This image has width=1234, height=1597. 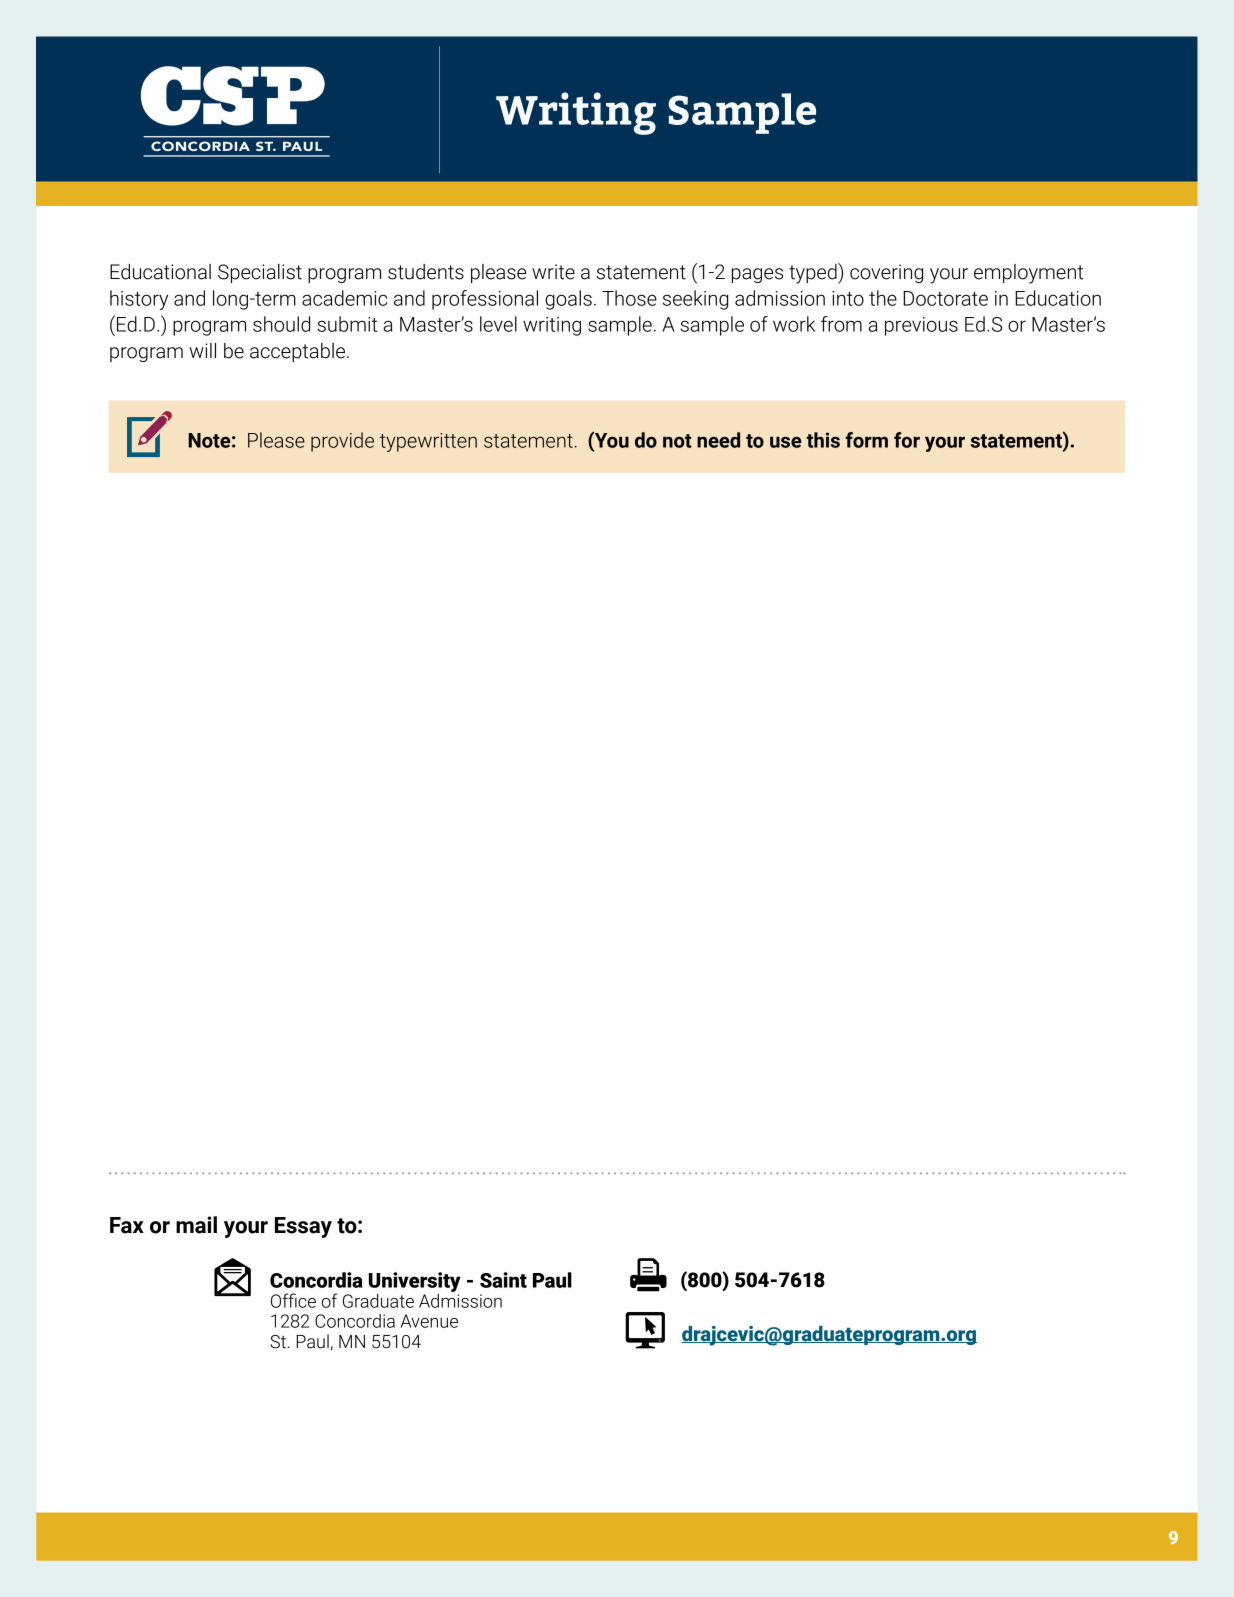 I want to click on Fax, so click(x=127, y=1225).
